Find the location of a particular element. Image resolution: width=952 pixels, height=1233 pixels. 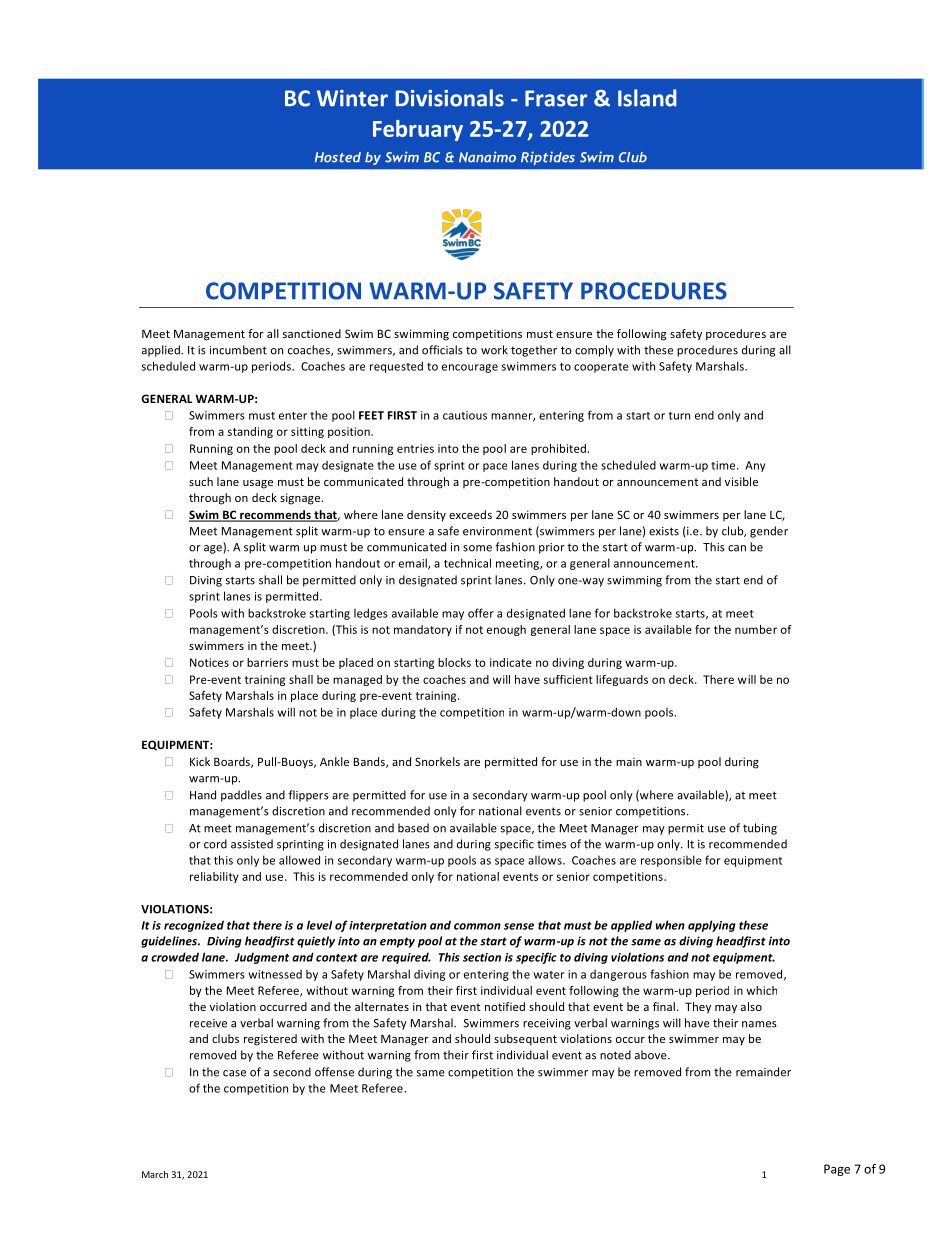

enough is located at coordinates (506, 630).
